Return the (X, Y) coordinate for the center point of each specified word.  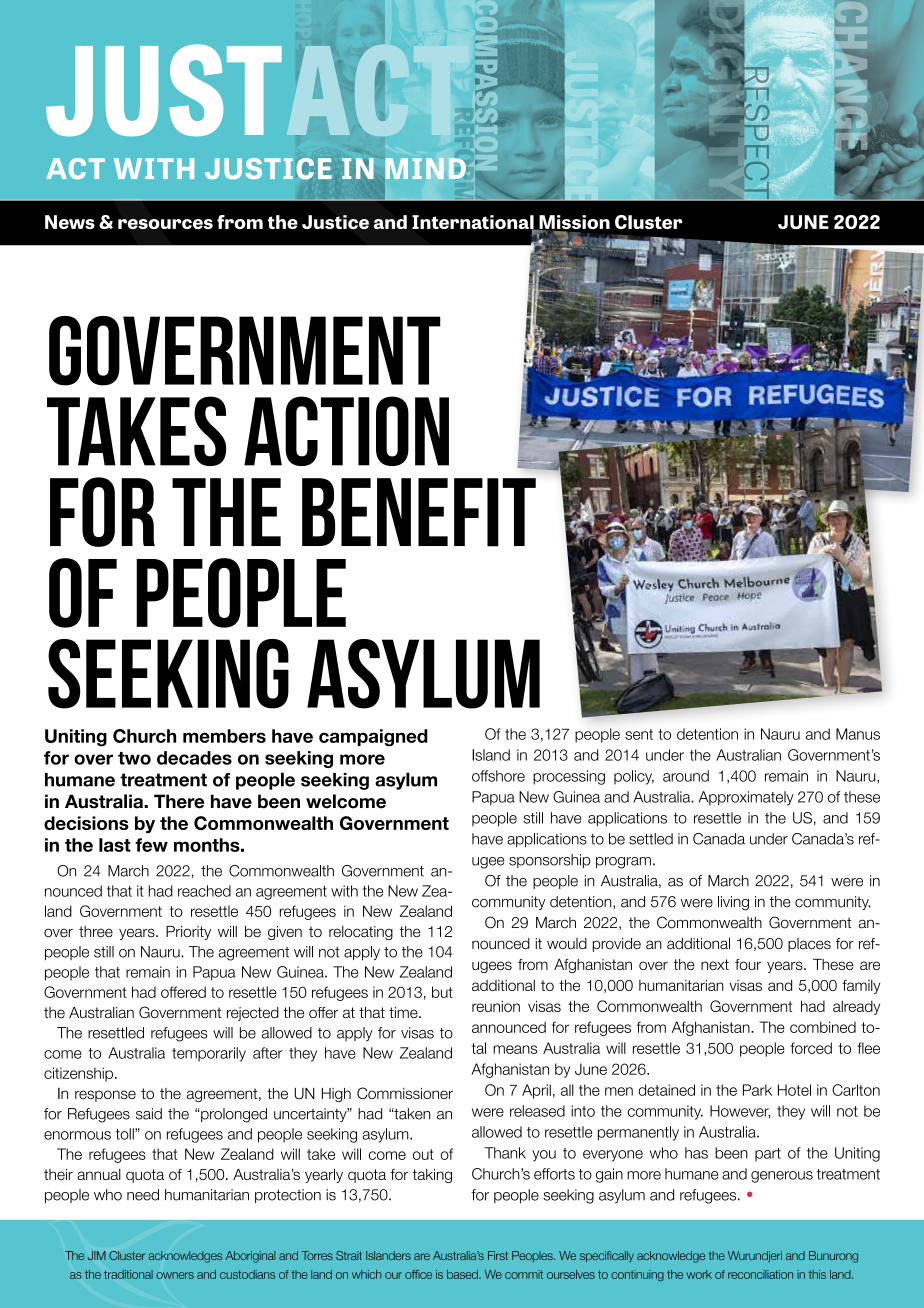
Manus (858, 734)
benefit (419, 512)
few (151, 845)
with (344, 891)
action (346, 431)
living (733, 903)
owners (175, 1275)
